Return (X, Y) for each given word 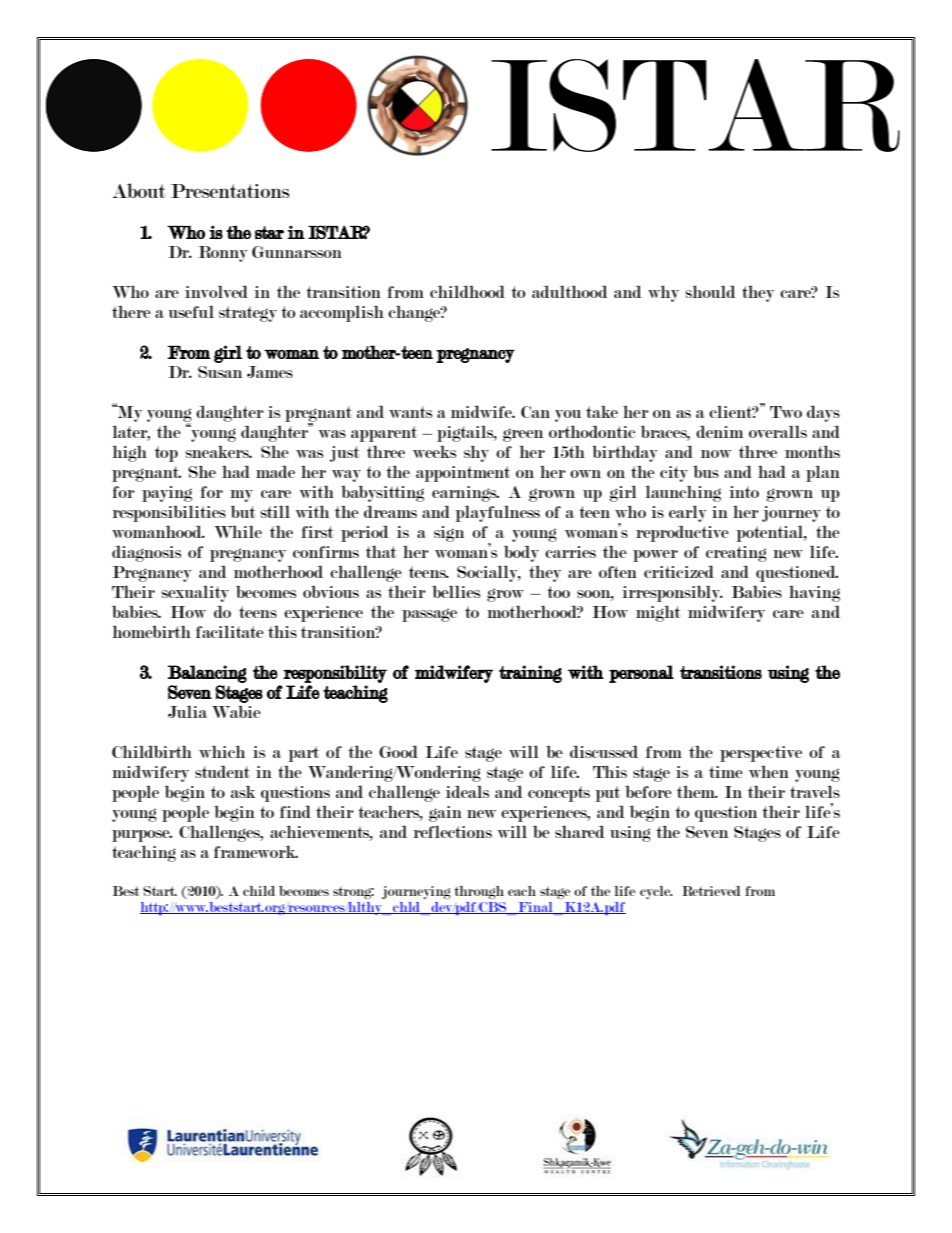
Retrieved (711, 891)
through (479, 892)
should (710, 291)
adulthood (570, 291)
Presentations (230, 191)
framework (256, 851)
